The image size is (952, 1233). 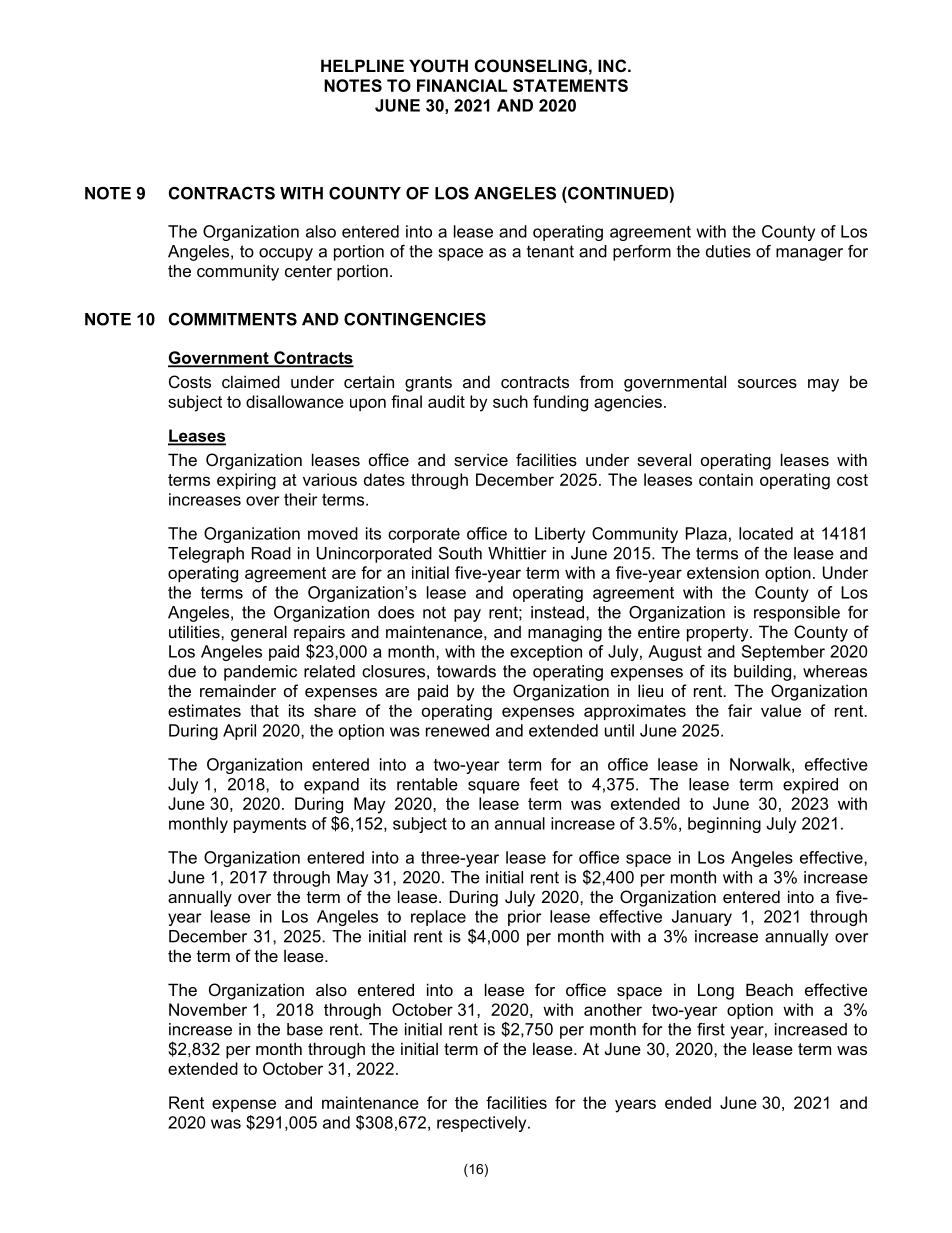 What do you see at coordinates (517, 553) in the page?
I see `Whittier` at bounding box center [517, 553].
